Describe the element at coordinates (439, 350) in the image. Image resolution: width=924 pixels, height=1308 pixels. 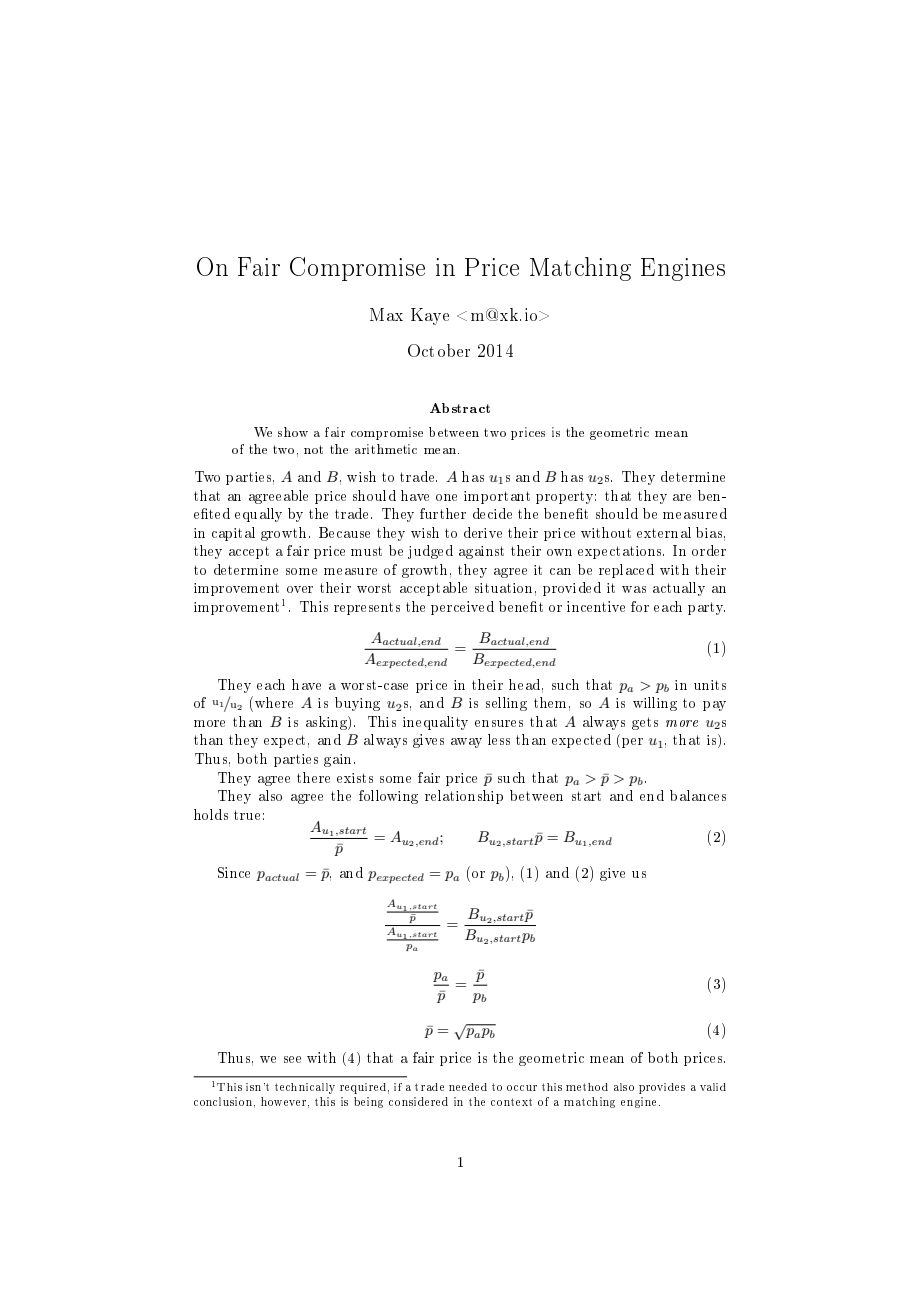
I see `October` at that location.
